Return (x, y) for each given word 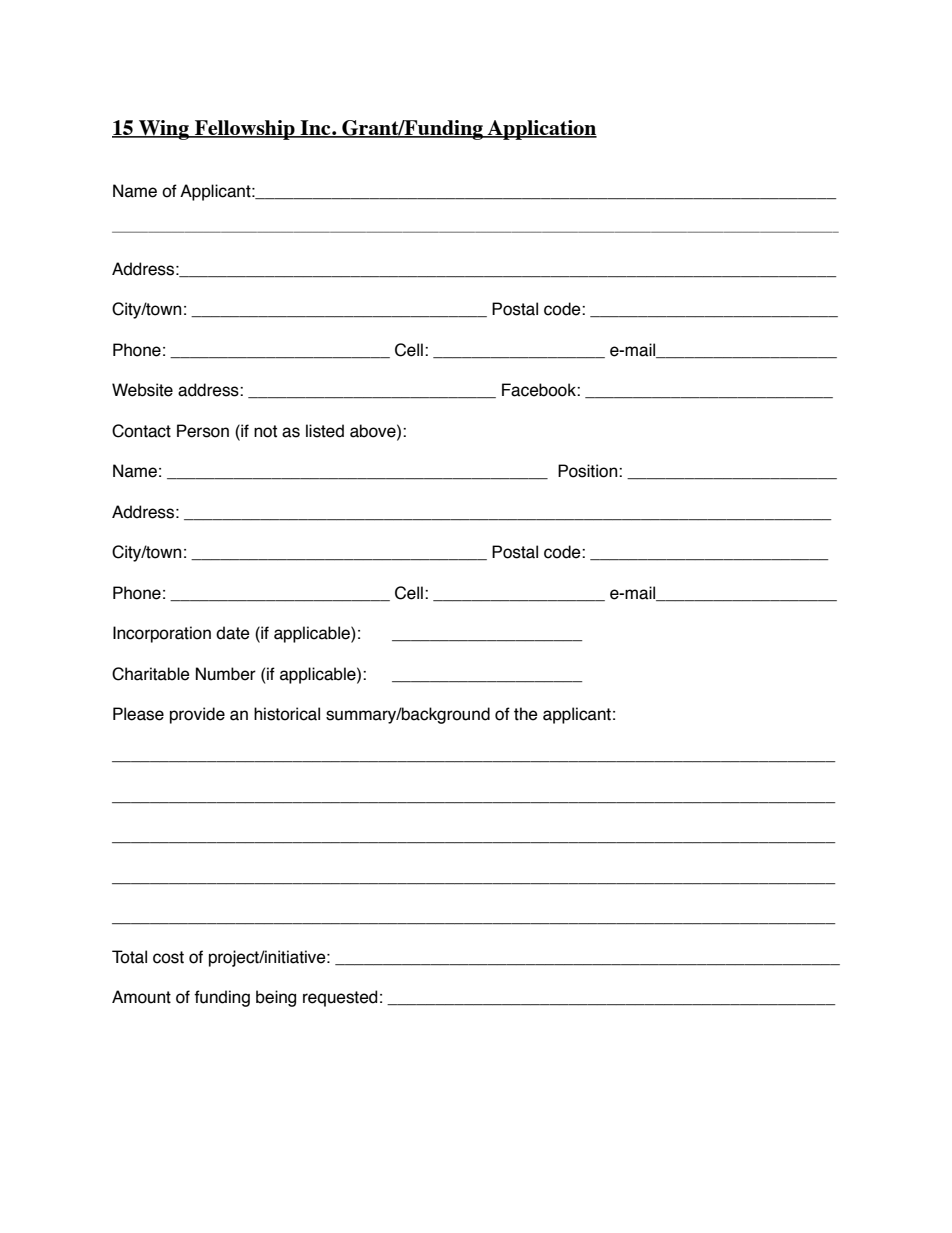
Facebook (540, 390)
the (526, 714)
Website (142, 390)
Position (589, 471)
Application (541, 130)
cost (168, 957)
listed (325, 431)
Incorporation (162, 634)
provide (197, 715)
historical (287, 714)
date (233, 633)
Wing (164, 130)
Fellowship (245, 130)
